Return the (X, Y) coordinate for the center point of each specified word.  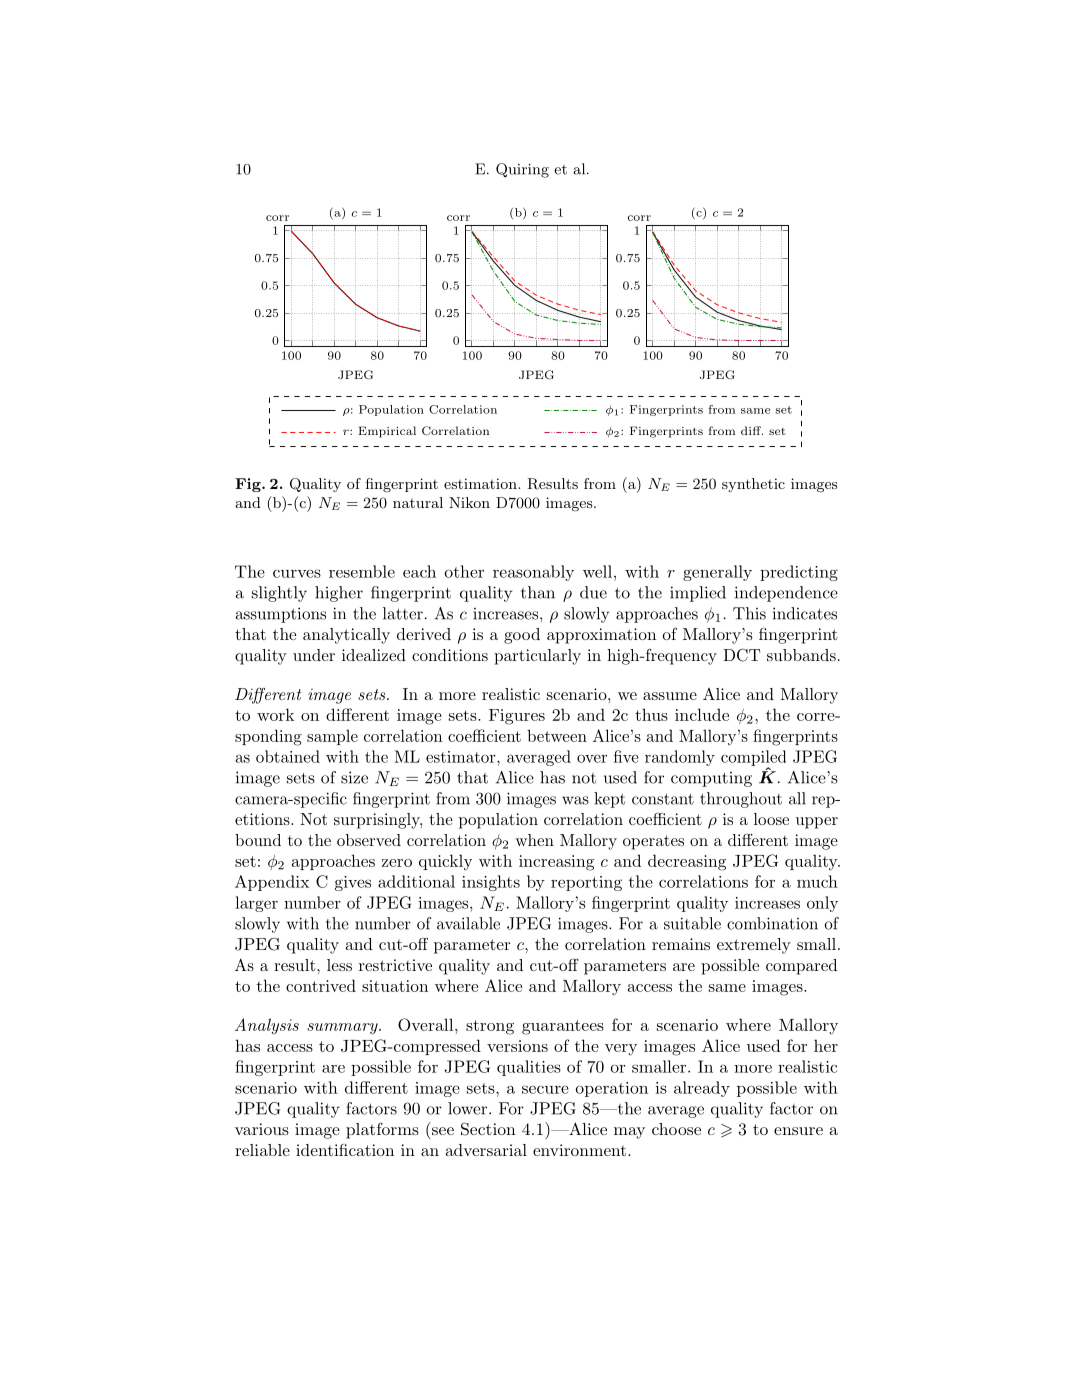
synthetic (753, 485)
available (468, 923)
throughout (741, 800)
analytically (346, 636)
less (339, 965)
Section (488, 1129)
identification (345, 1150)
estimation (481, 483)
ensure (798, 1131)
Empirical (387, 432)
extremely (754, 946)
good (522, 636)
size (354, 777)
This (749, 613)
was (575, 800)
